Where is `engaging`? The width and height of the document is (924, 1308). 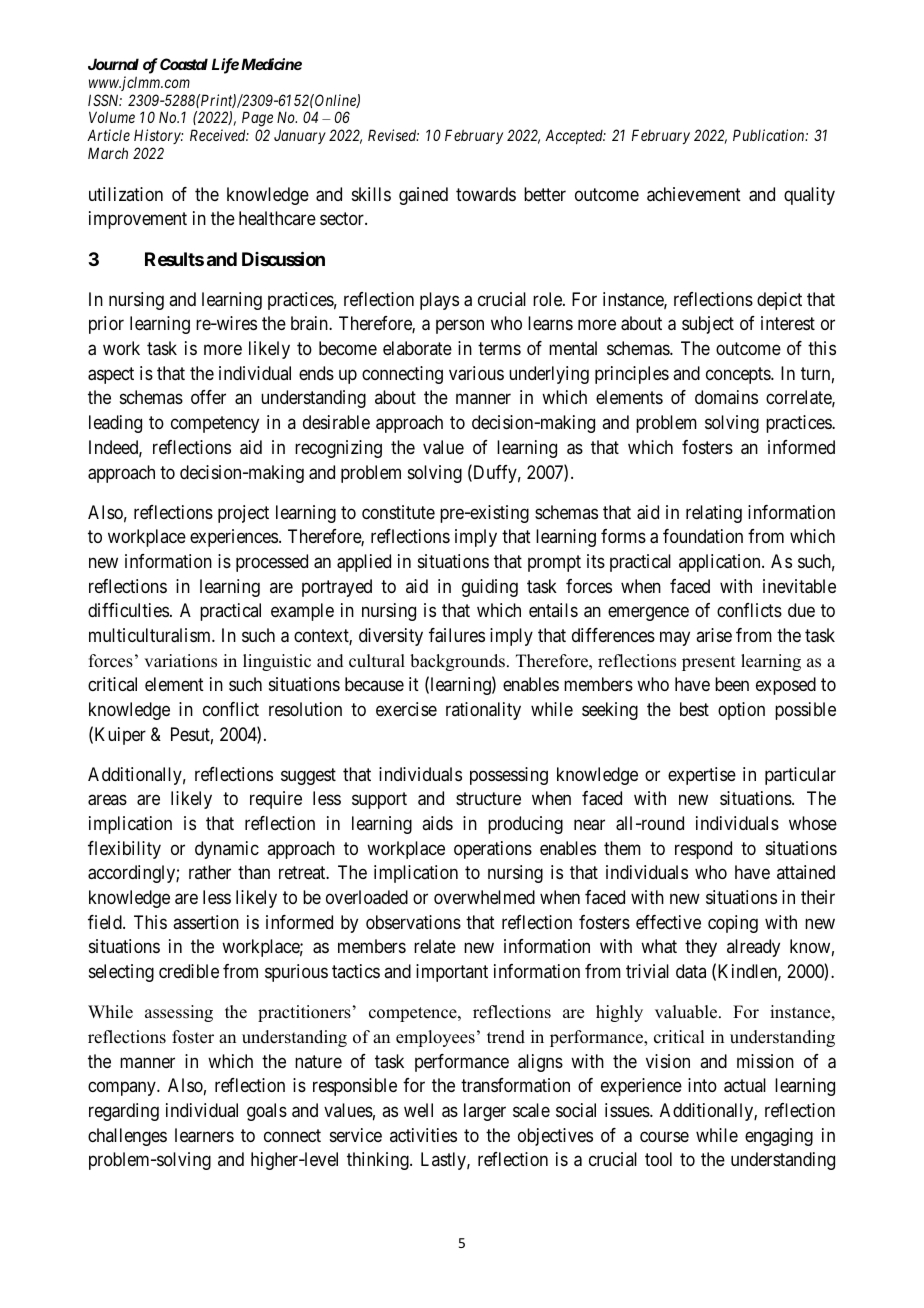
engaging is located at coordinates (779, 1137).
